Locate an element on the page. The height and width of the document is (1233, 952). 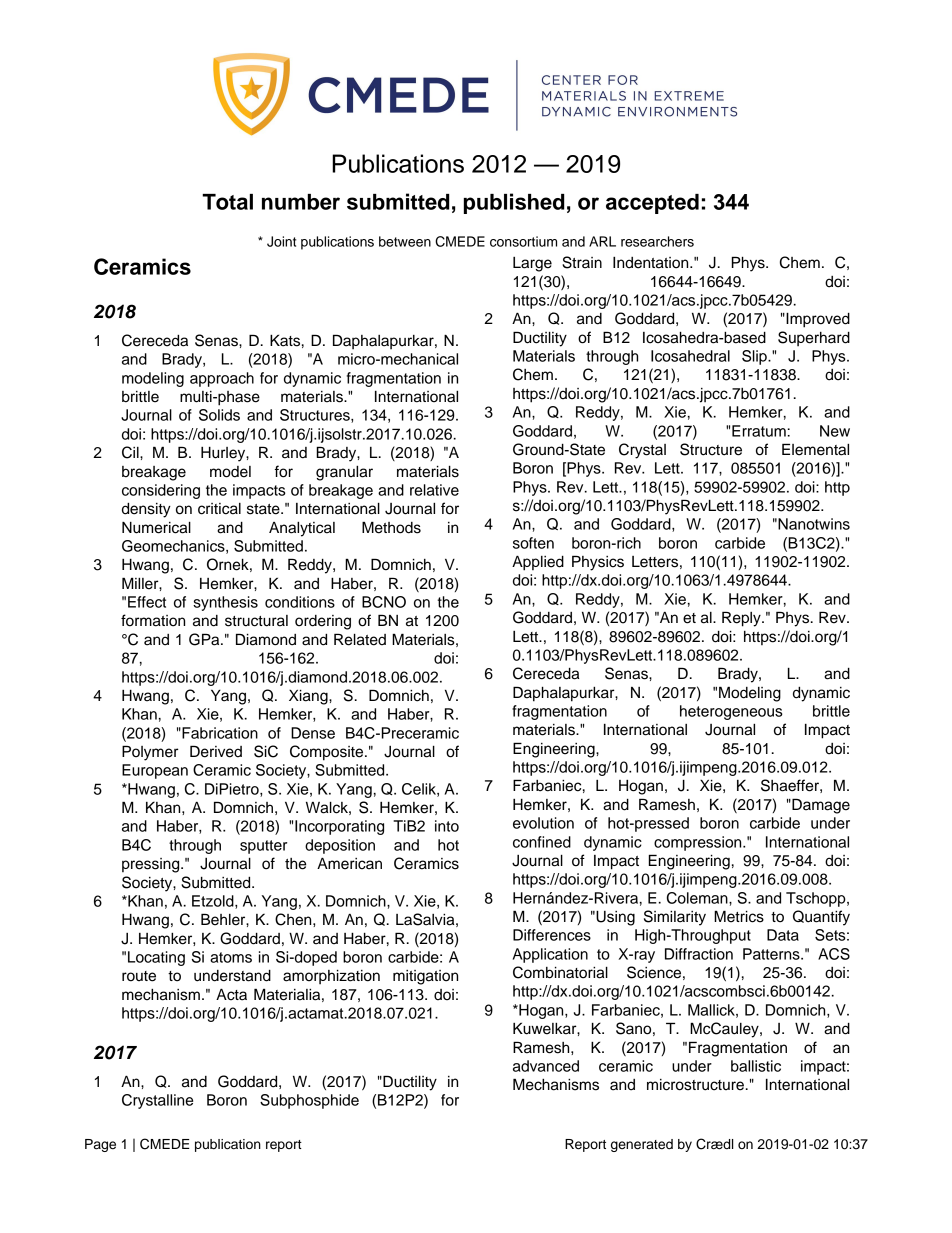
formation is located at coordinates (153, 620).
